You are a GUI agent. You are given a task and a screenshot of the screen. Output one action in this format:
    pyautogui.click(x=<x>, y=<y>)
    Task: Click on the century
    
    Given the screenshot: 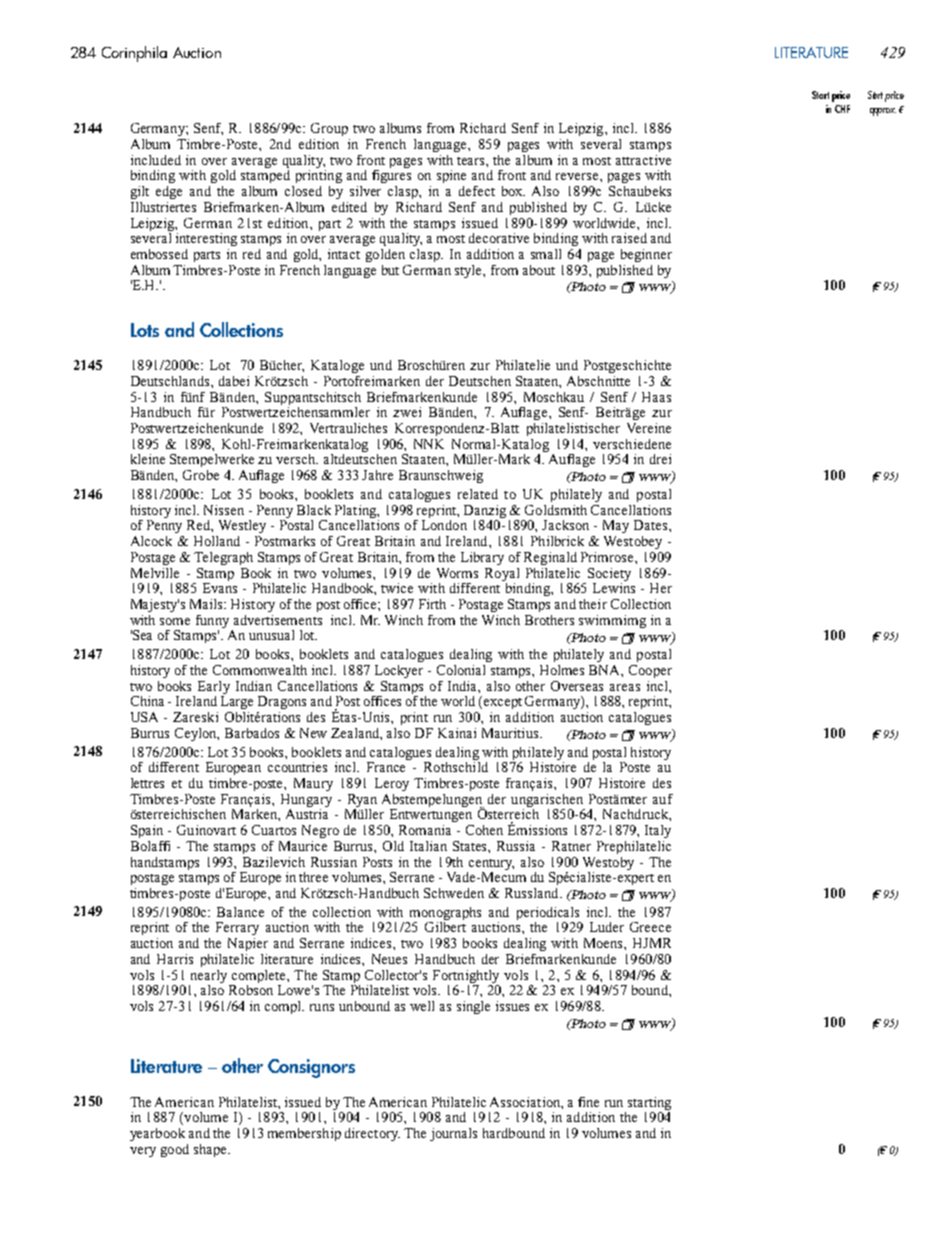 What is the action you would take?
    pyautogui.click(x=491, y=864)
